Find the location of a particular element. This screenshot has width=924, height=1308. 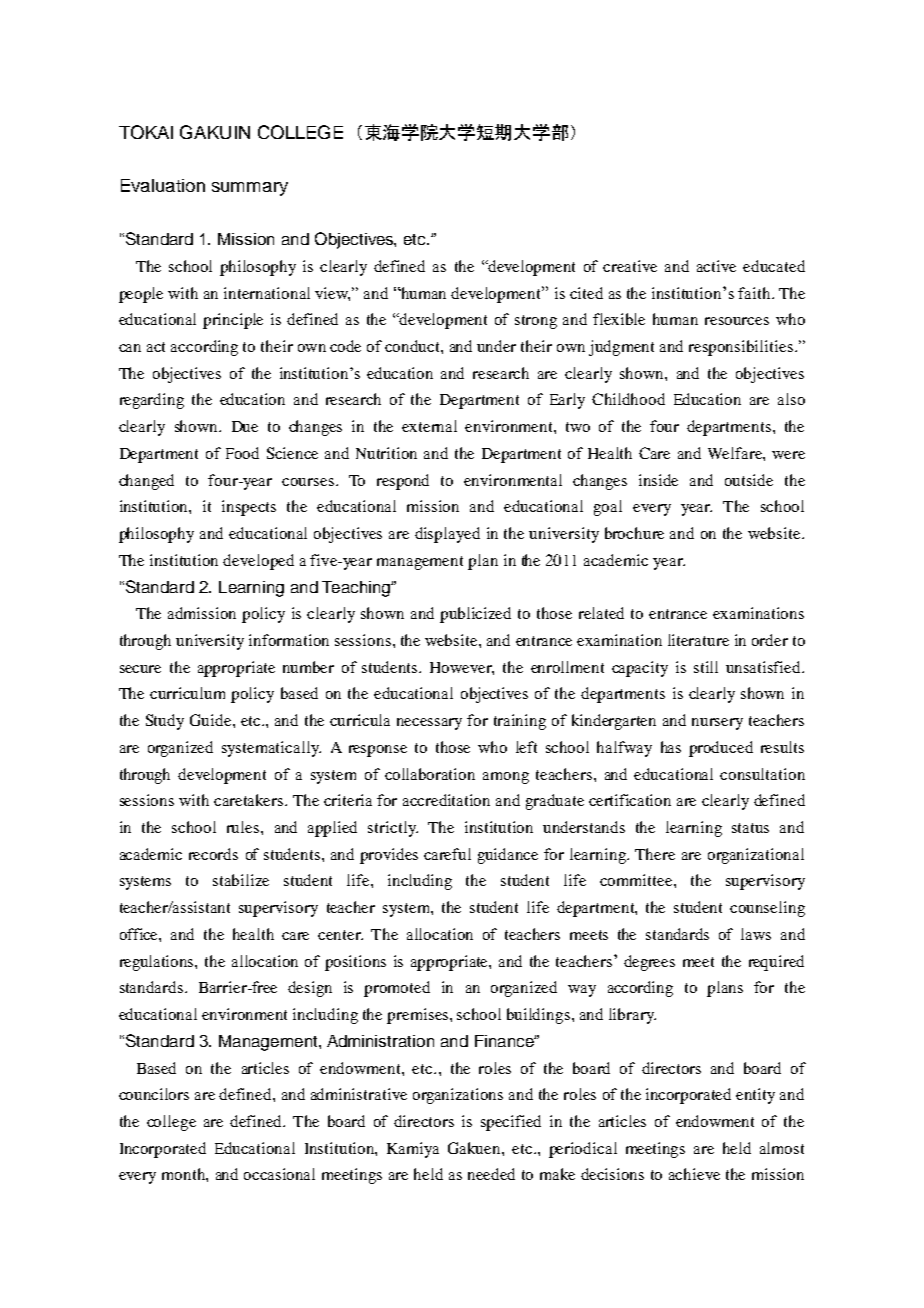

occasional is located at coordinates (279, 1174).
